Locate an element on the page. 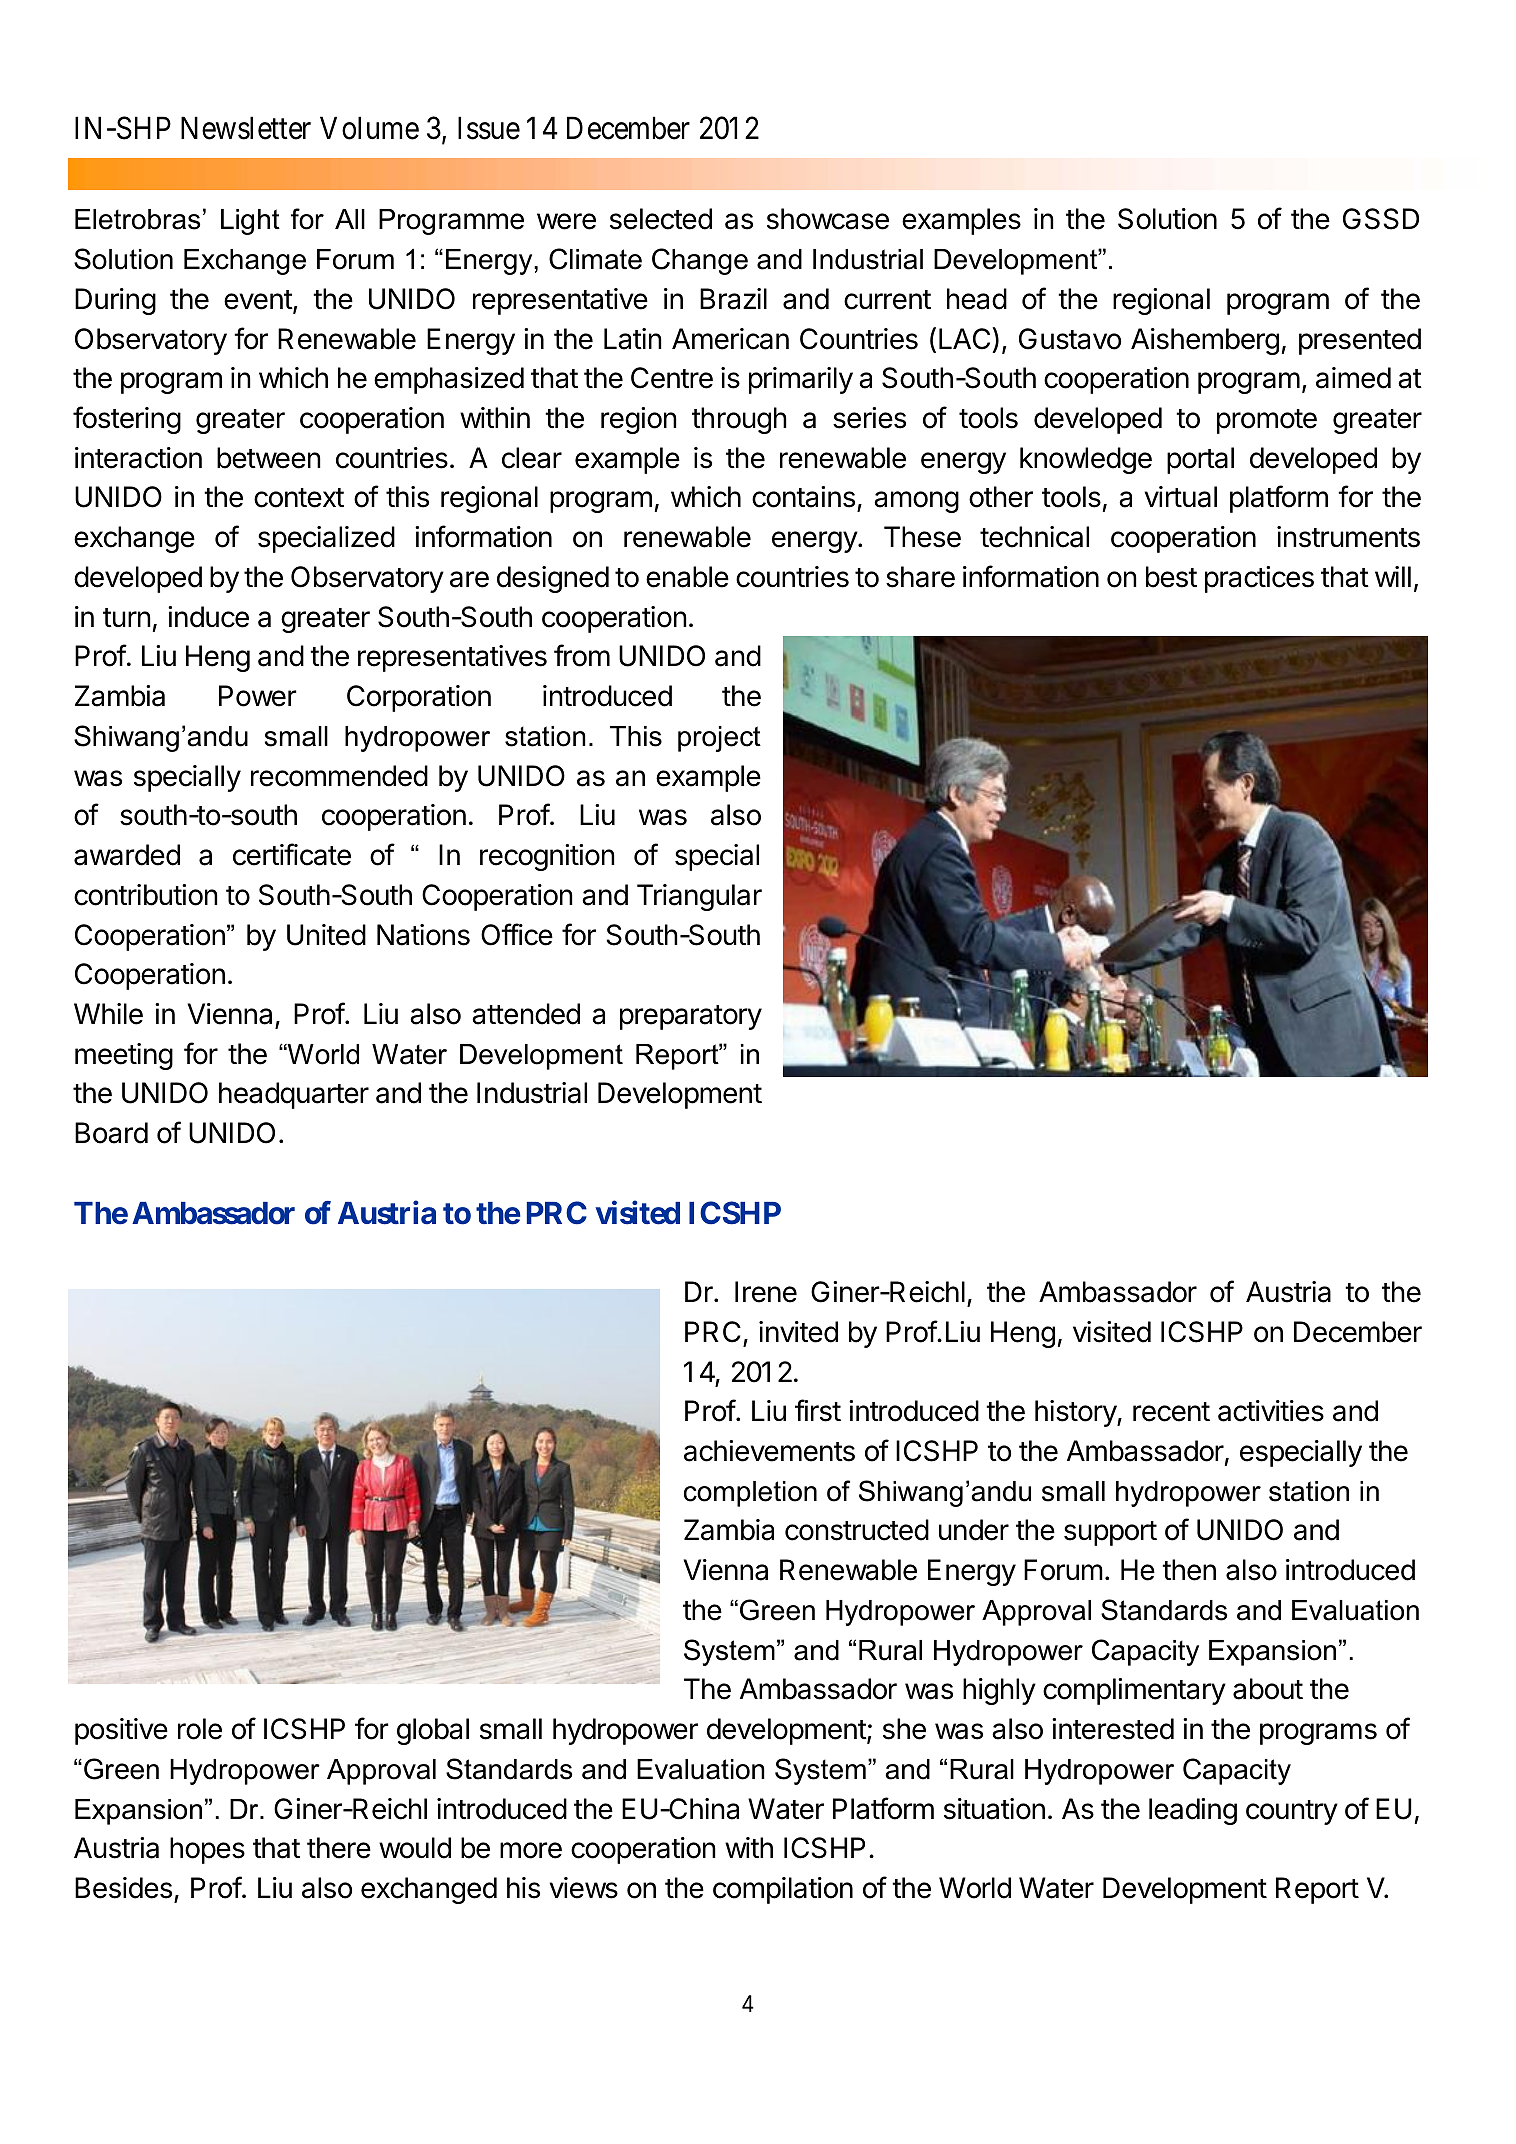 The height and width of the image is (2144, 1516). Light is located at coordinates (250, 222).
